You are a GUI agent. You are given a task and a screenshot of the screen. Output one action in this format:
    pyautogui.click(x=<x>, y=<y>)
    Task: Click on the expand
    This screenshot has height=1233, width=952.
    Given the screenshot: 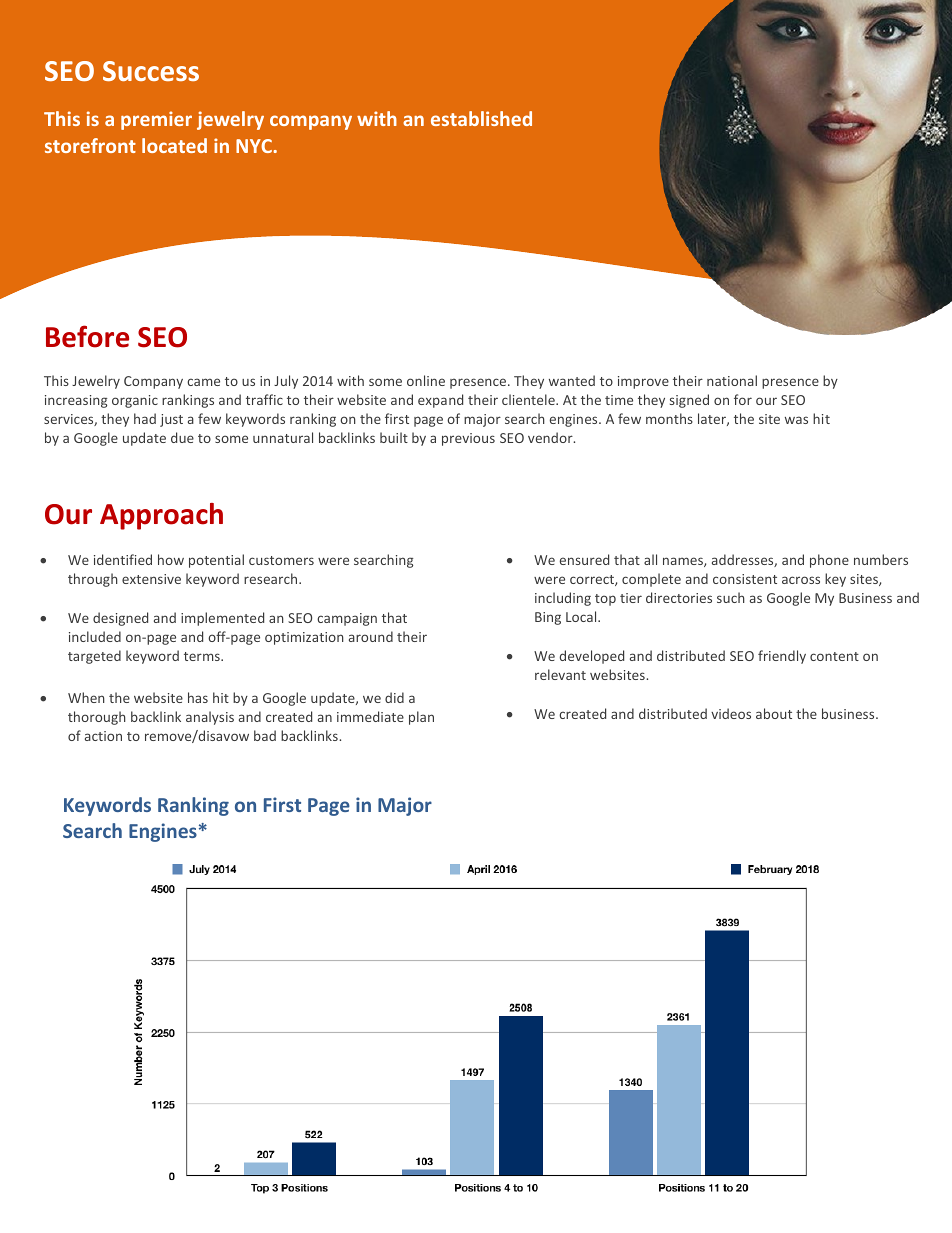 What is the action you would take?
    pyautogui.click(x=440, y=401)
